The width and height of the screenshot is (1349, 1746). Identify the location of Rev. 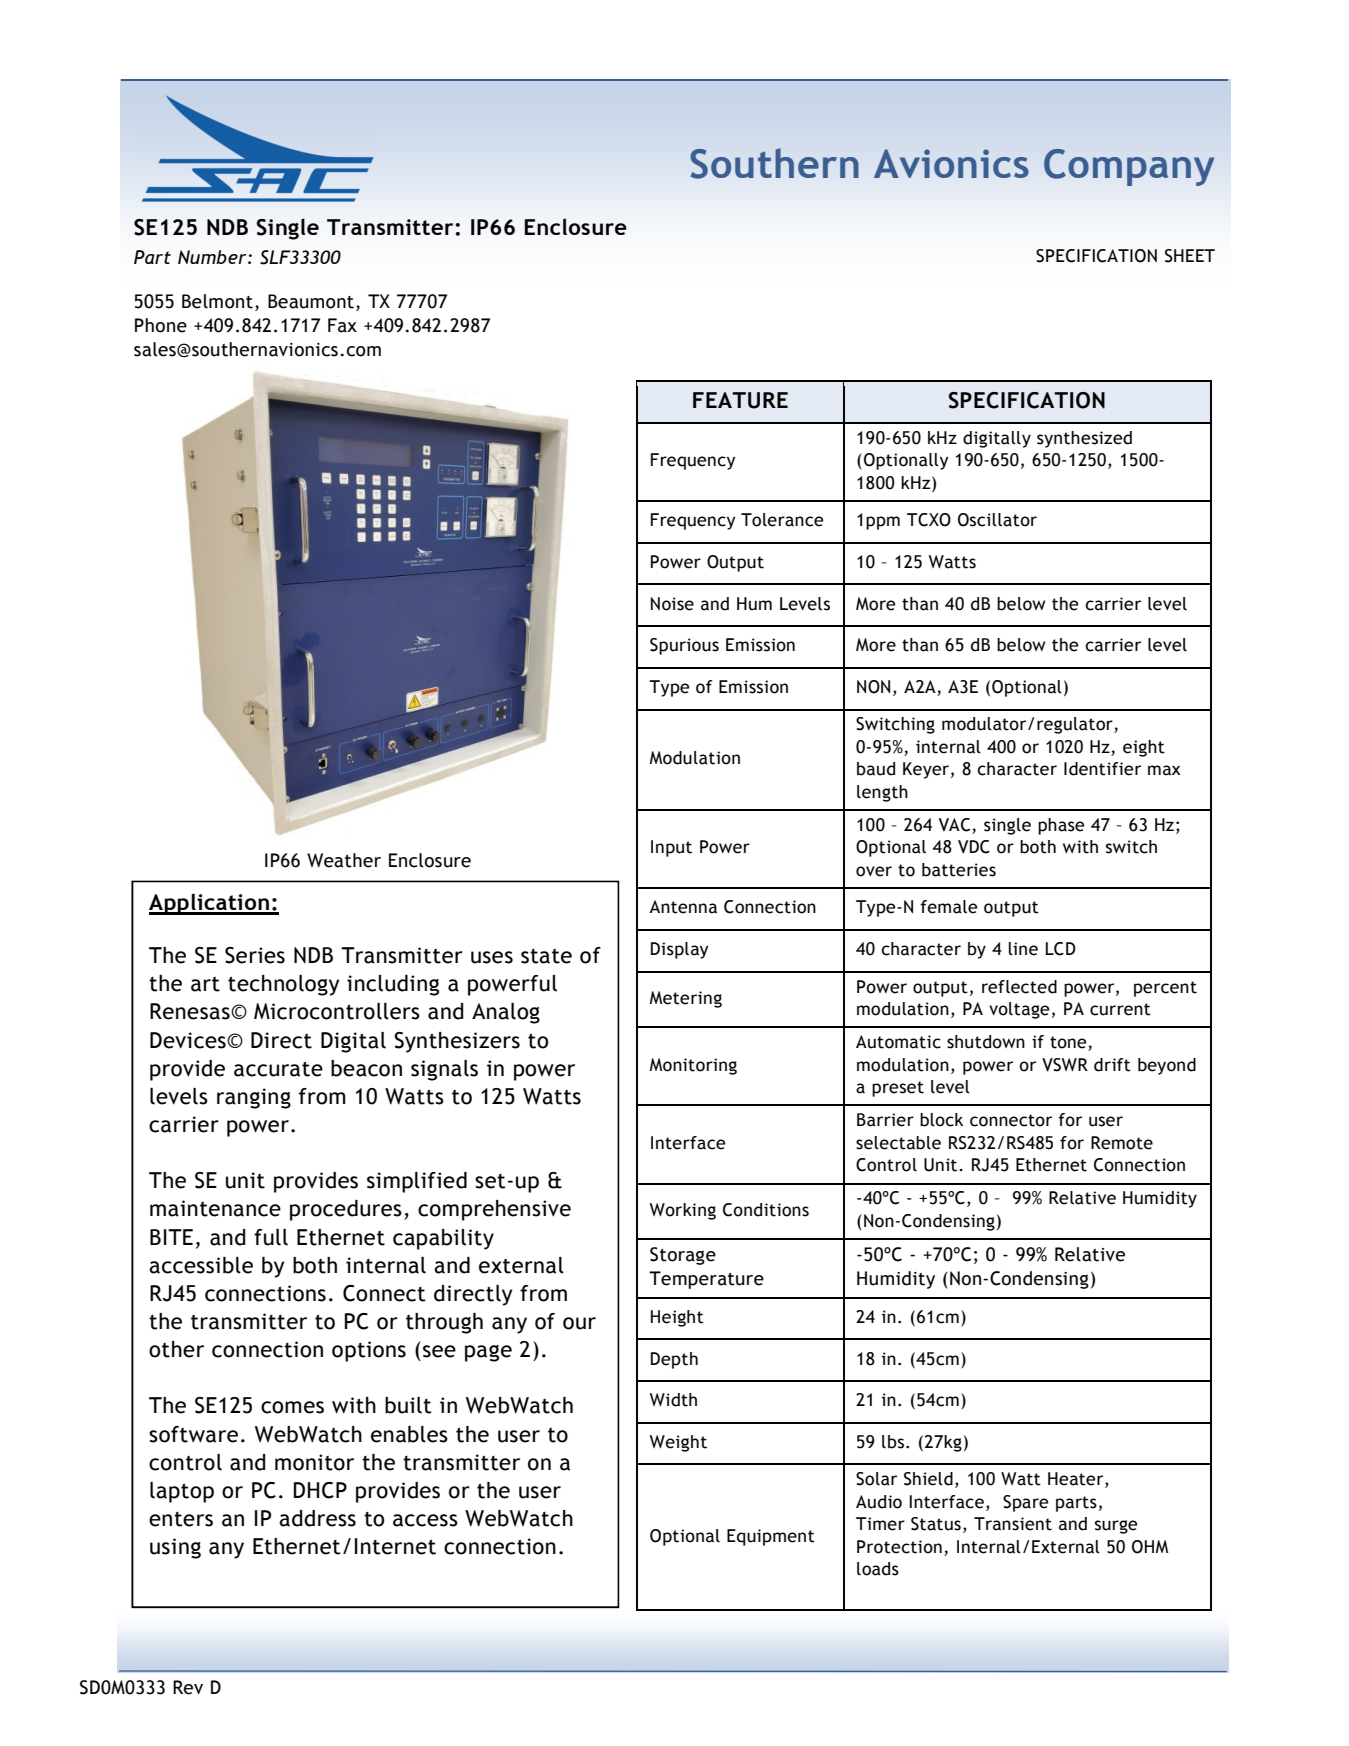
(188, 1687).
